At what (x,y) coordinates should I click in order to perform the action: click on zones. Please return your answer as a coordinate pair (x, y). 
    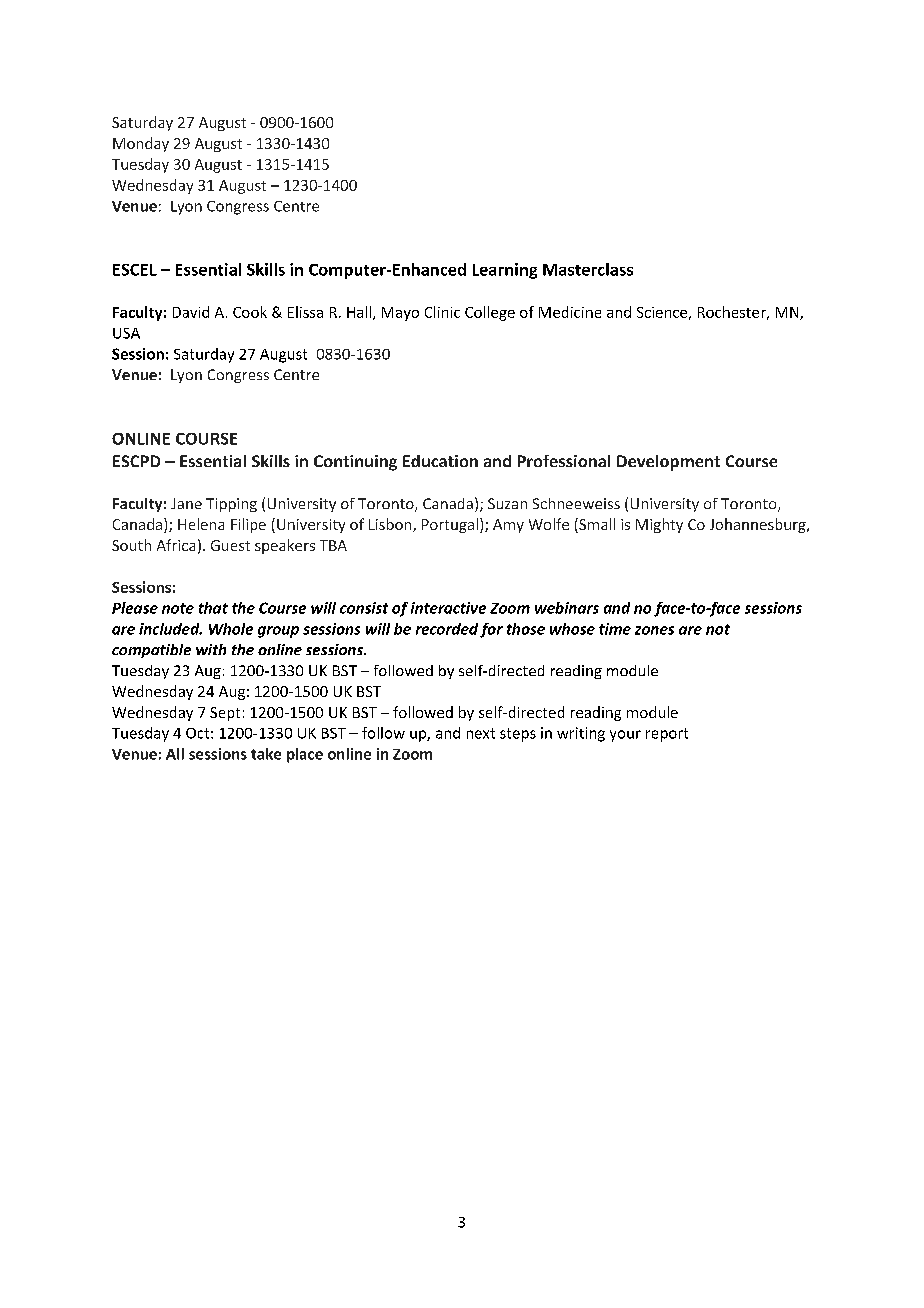
    Looking at the image, I should click on (654, 630).
